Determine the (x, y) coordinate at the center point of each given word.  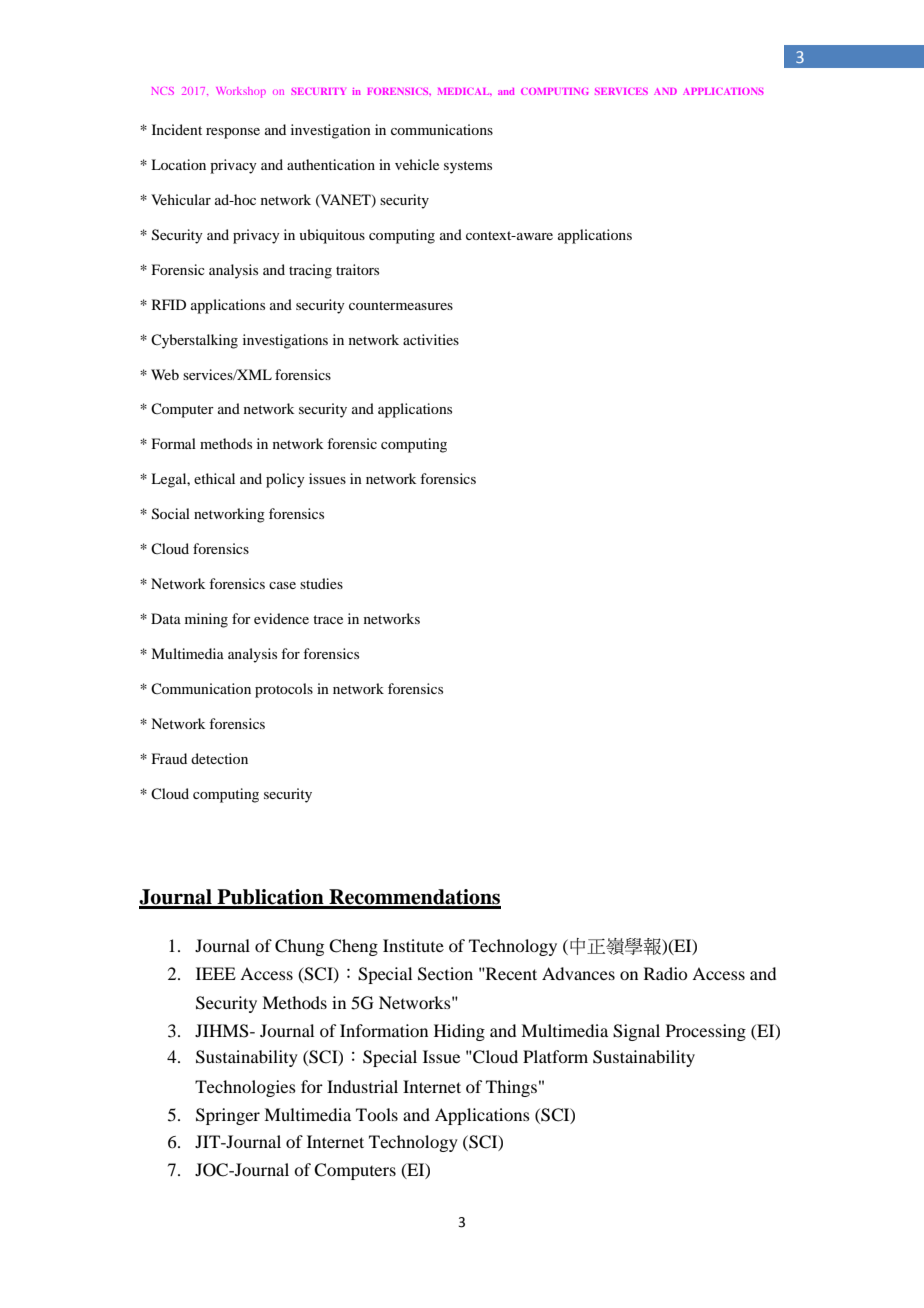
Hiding (459, 1032)
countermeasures (401, 305)
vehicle (417, 164)
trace (328, 619)
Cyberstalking (194, 341)
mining (206, 620)
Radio (665, 973)
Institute (413, 945)
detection (219, 758)
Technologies (245, 1088)
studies (321, 583)
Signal (636, 1032)
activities (431, 339)
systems (468, 167)
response (233, 133)
